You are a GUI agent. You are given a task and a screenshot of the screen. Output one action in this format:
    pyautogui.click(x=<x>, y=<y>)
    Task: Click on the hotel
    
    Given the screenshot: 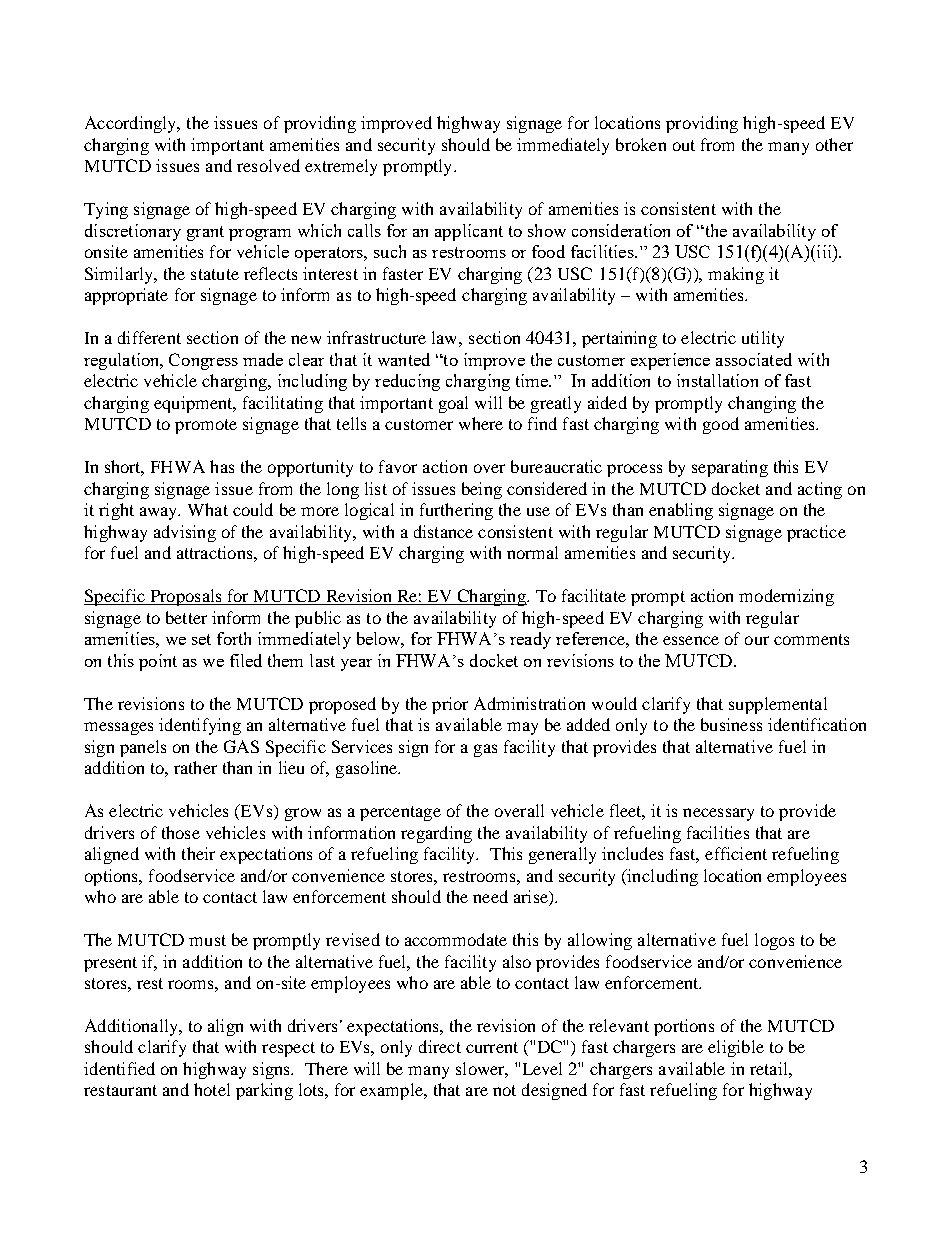 What is the action you would take?
    pyautogui.click(x=212, y=1089)
